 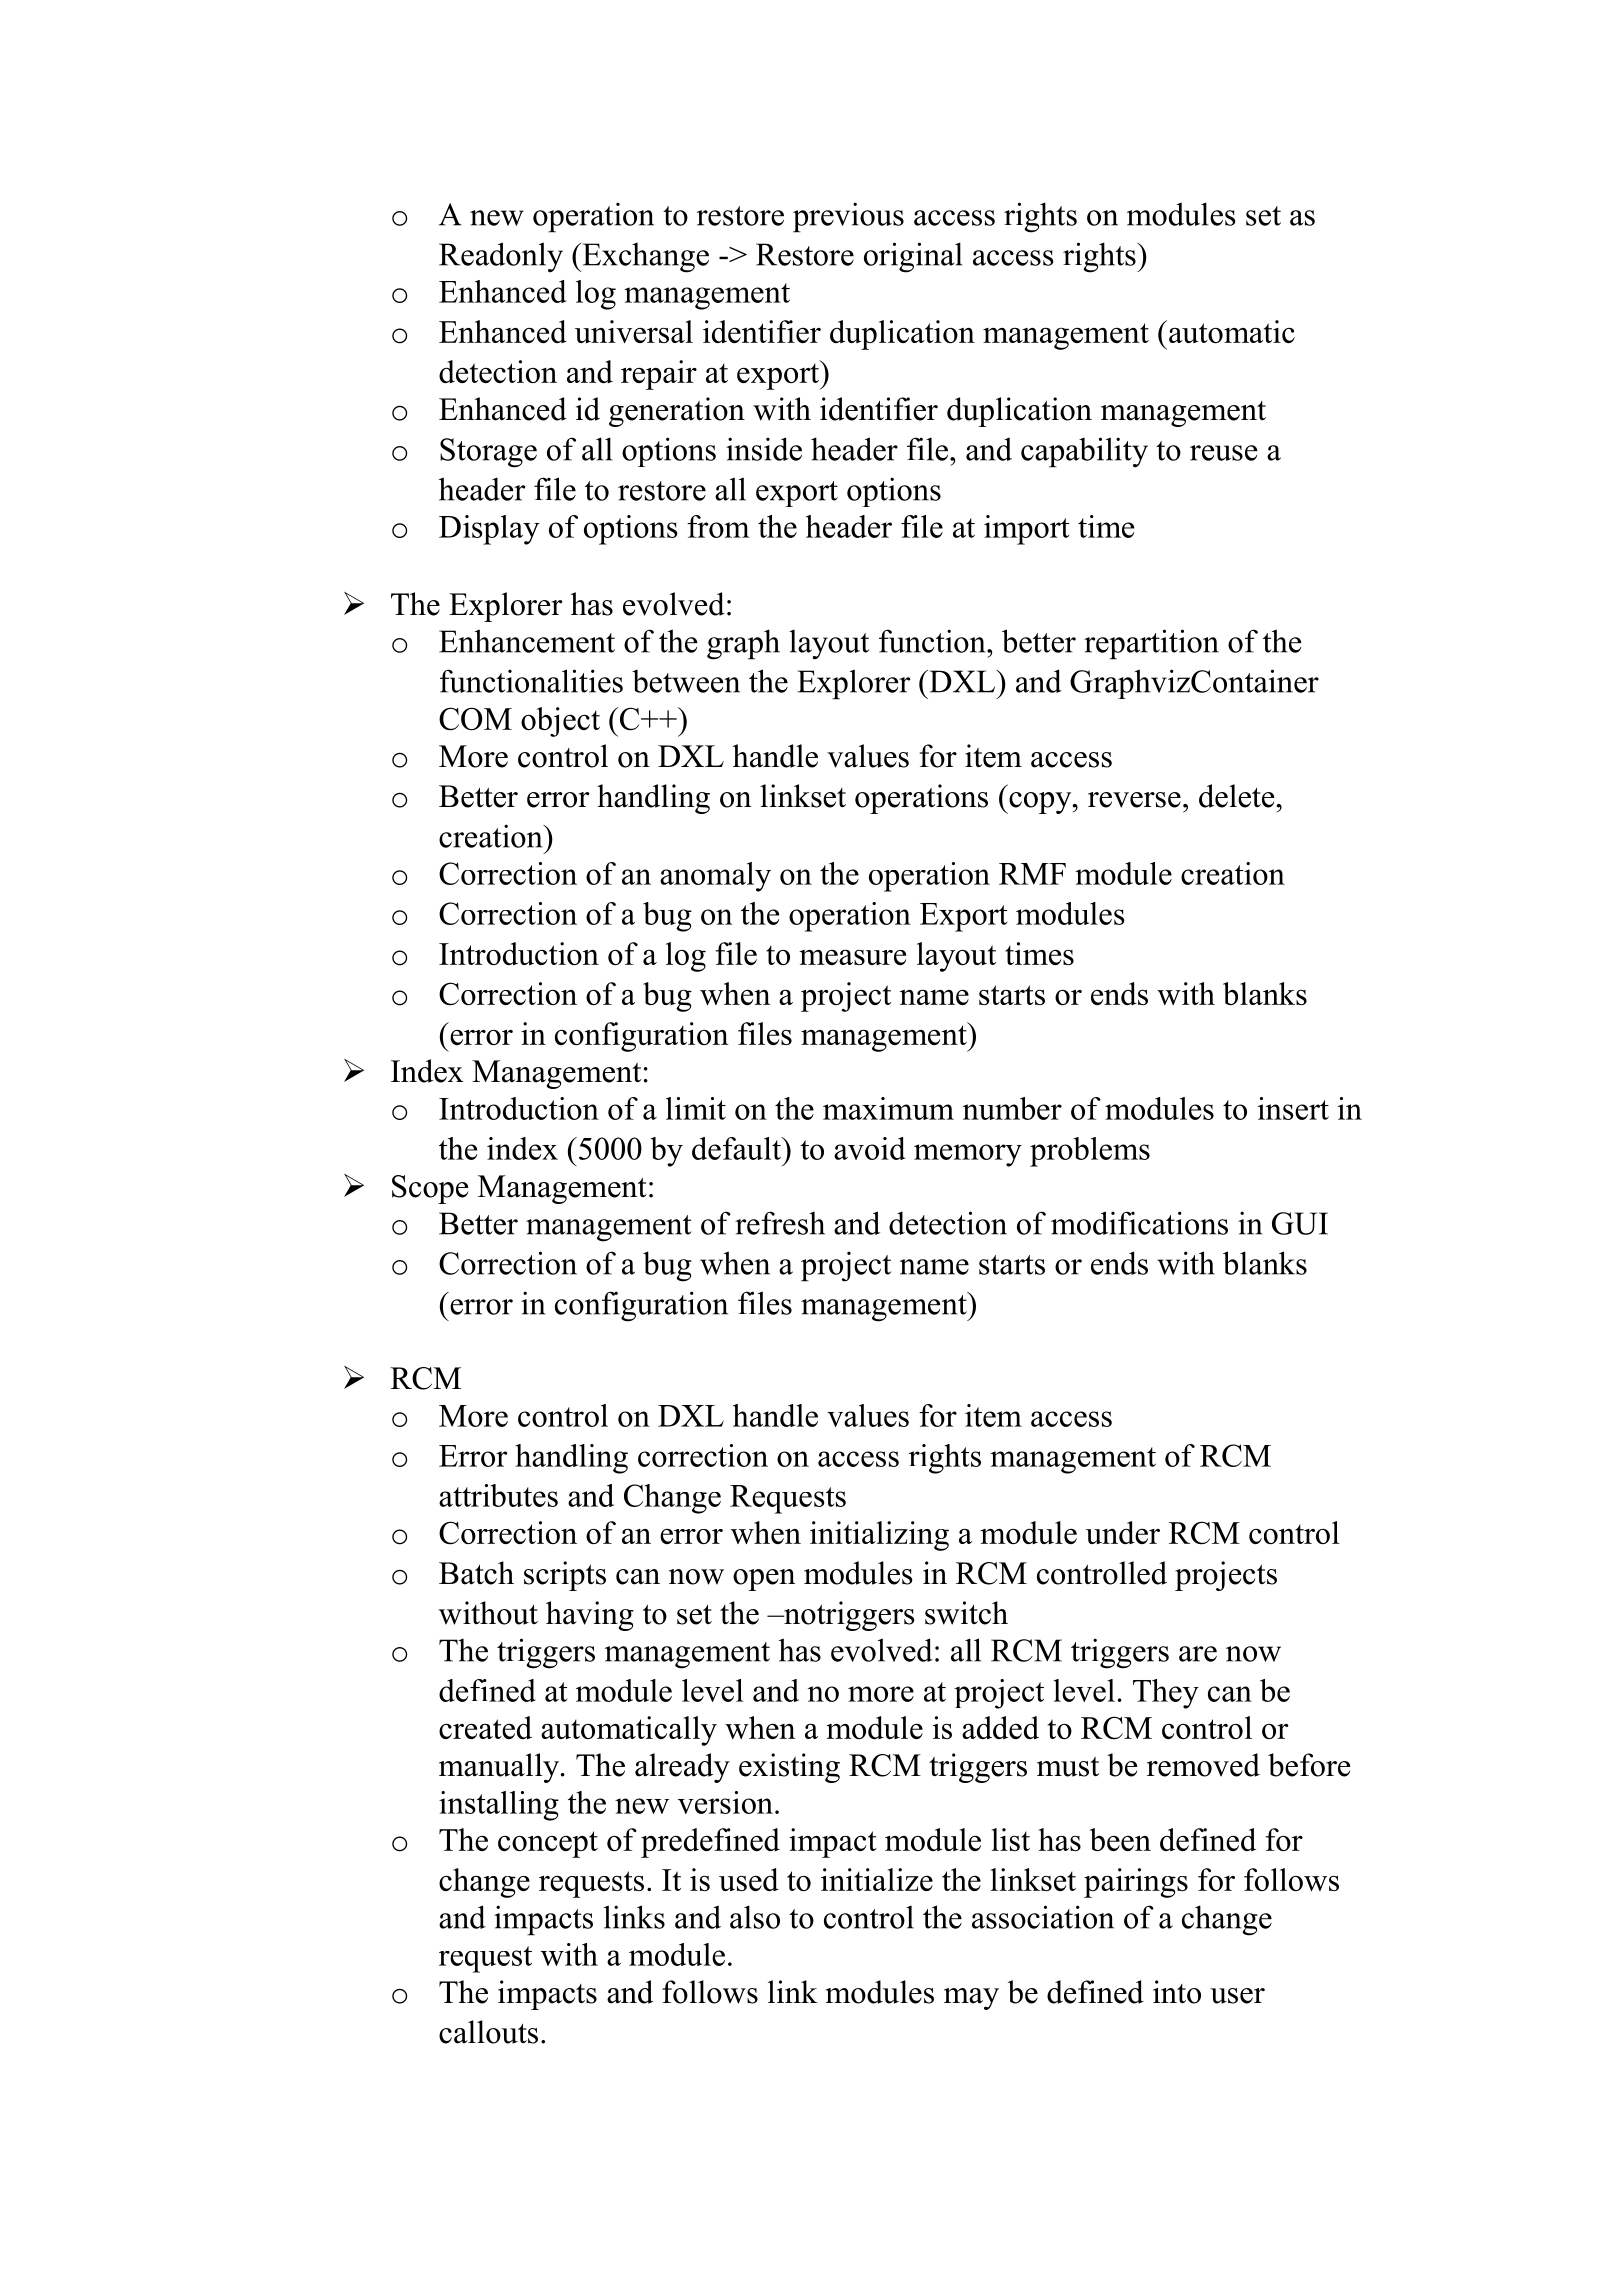 What do you see at coordinates (1238, 796) in the document?
I see `delete` at bounding box center [1238, 796].
